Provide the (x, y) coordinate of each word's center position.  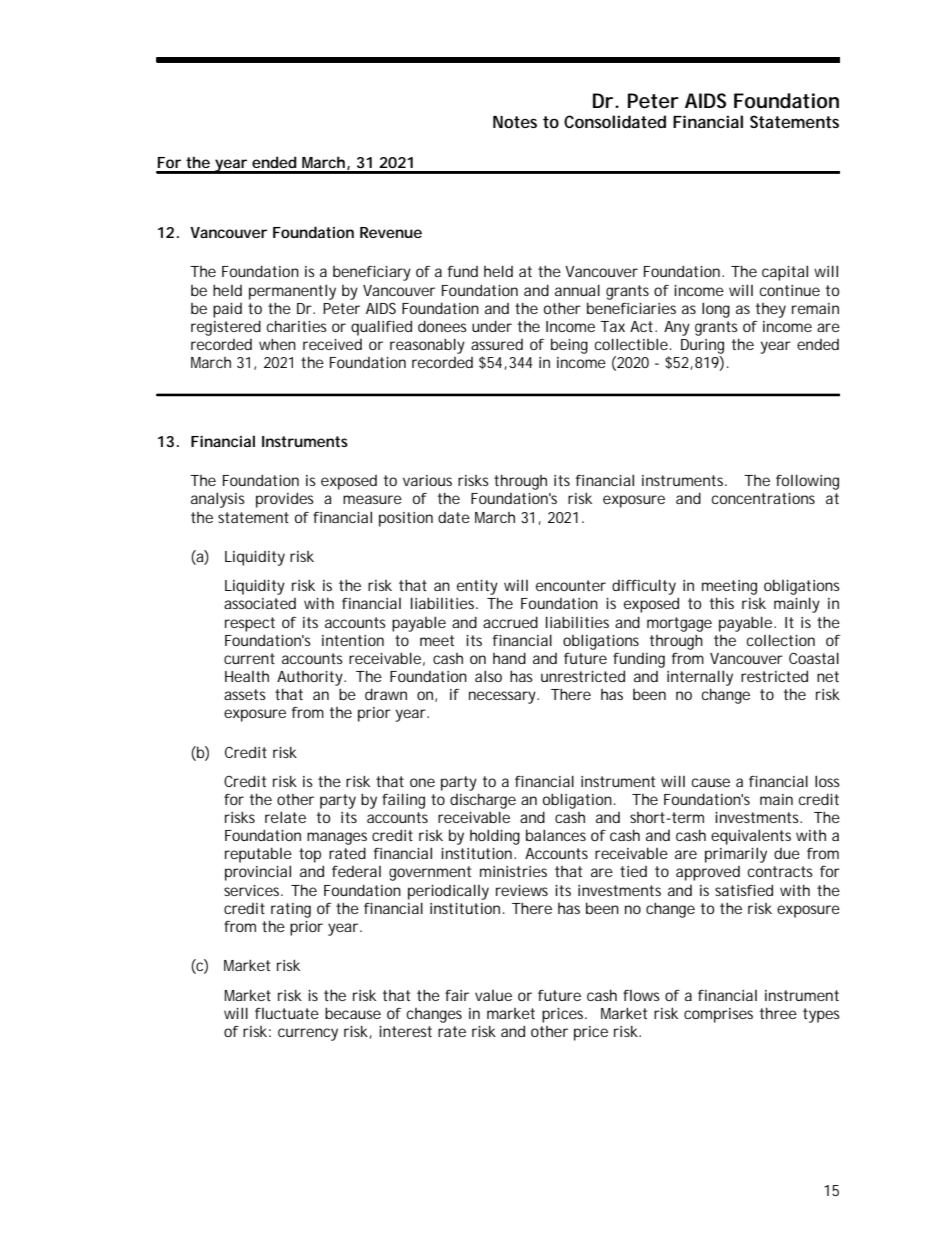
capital (785, 273)
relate (285, 817)
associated (260, 603)
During (702, 346)
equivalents (751, 837)
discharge (483, 801)
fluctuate (287, 1013)
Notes (515, 122)
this (722, 603)
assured (497, 344)
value (493, 995)
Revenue (391, 232)
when (277, 344)
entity (477, 587)
